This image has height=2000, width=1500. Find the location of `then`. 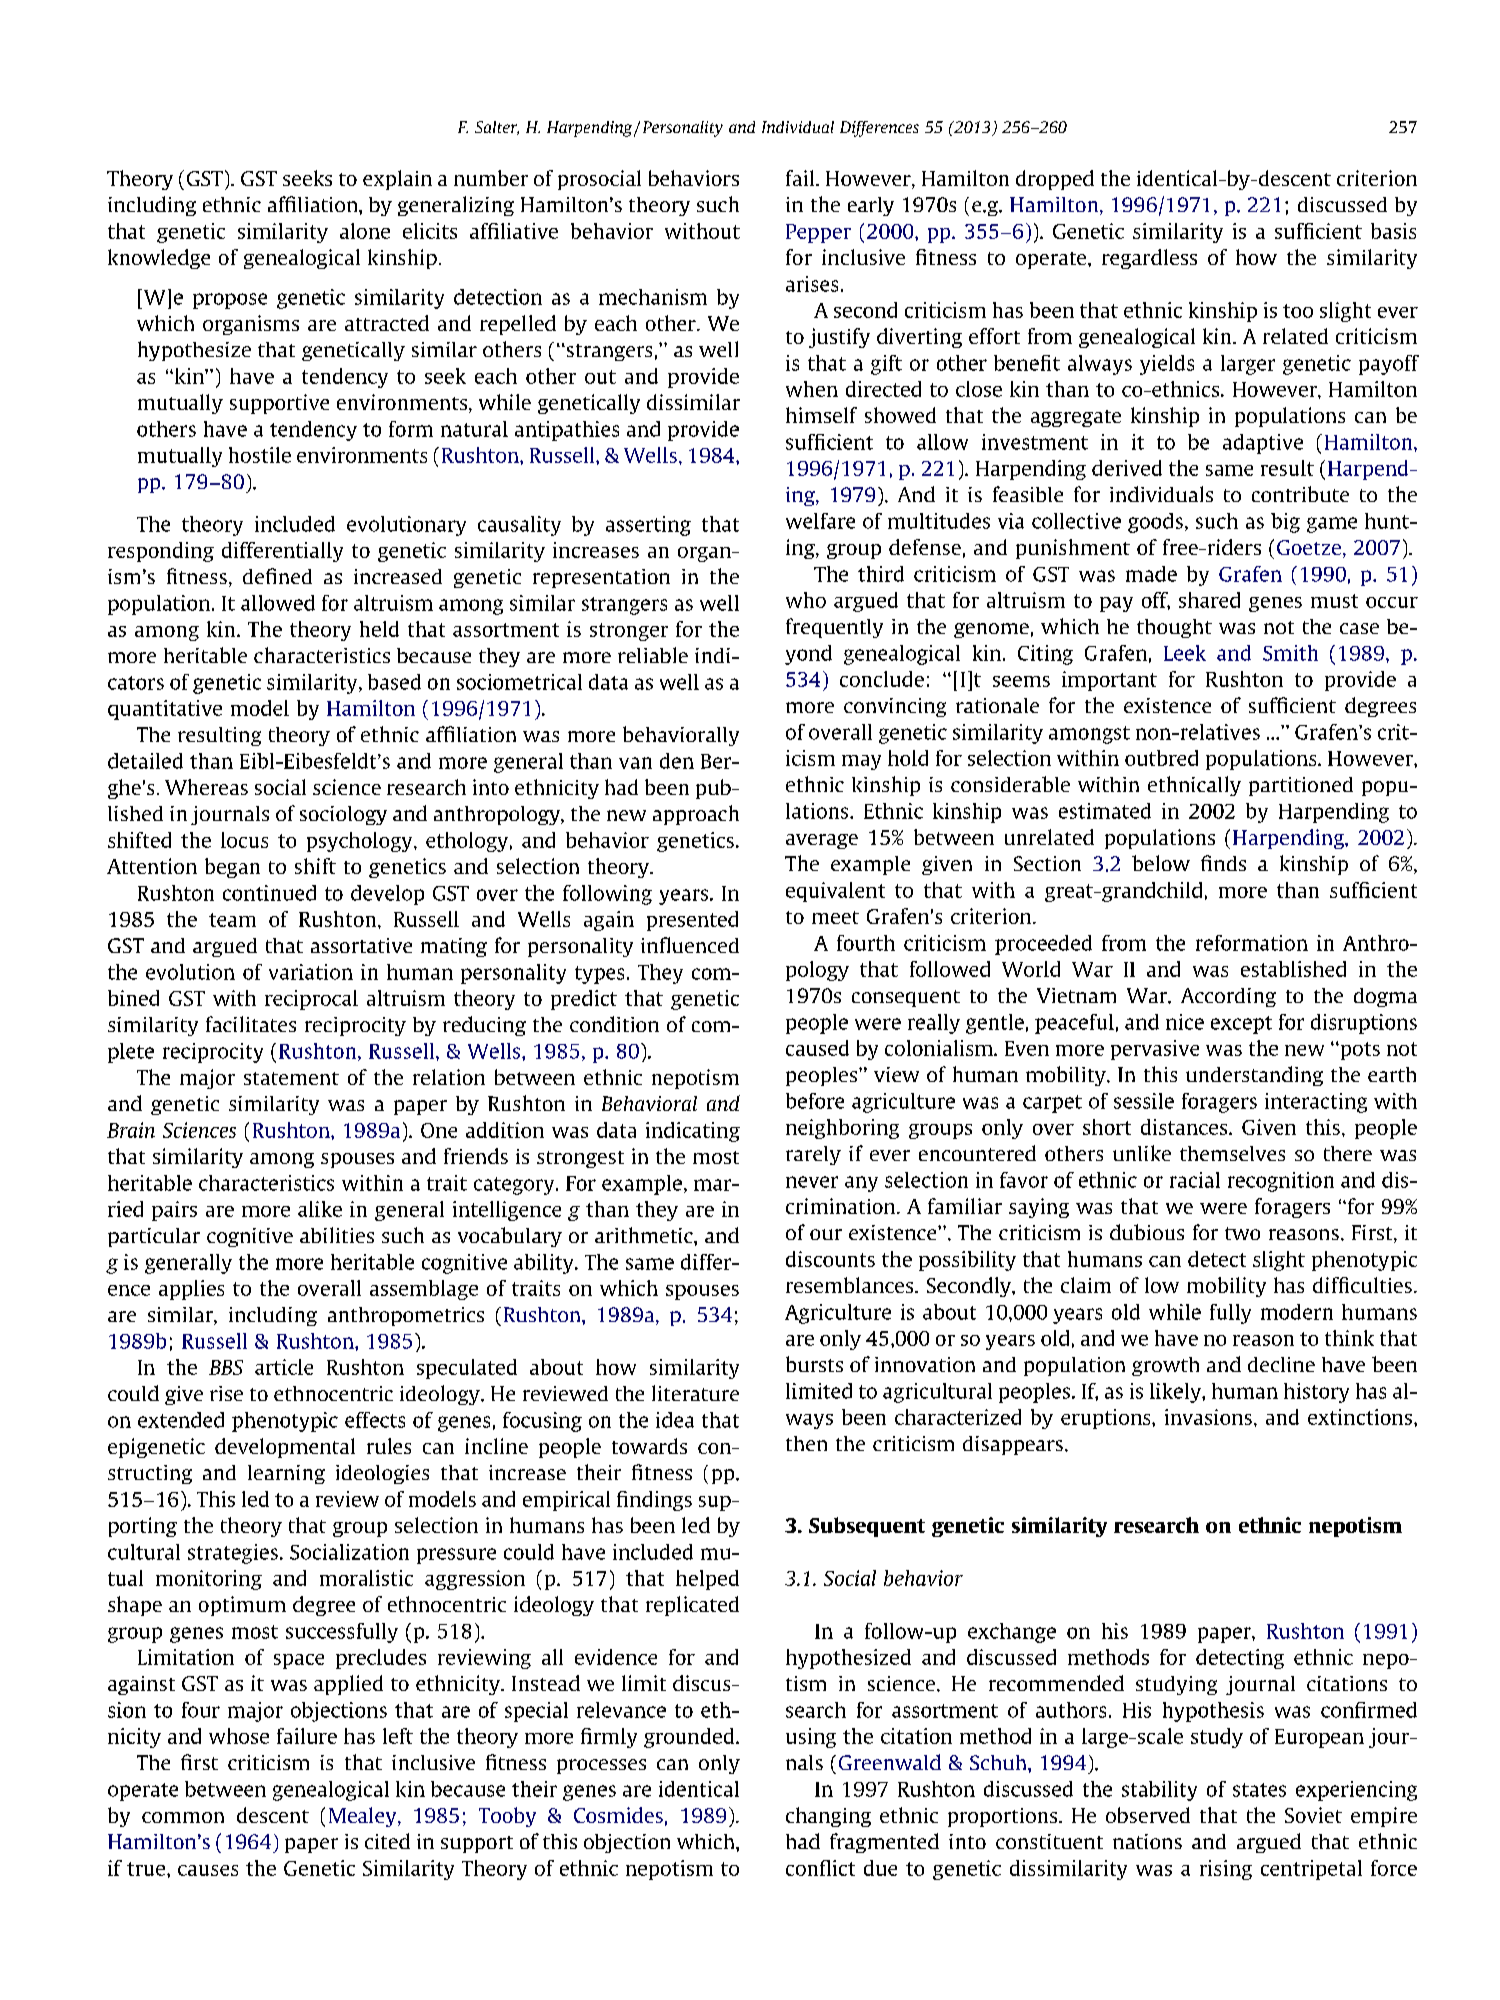

then is located at coordinates (806, 1443).
